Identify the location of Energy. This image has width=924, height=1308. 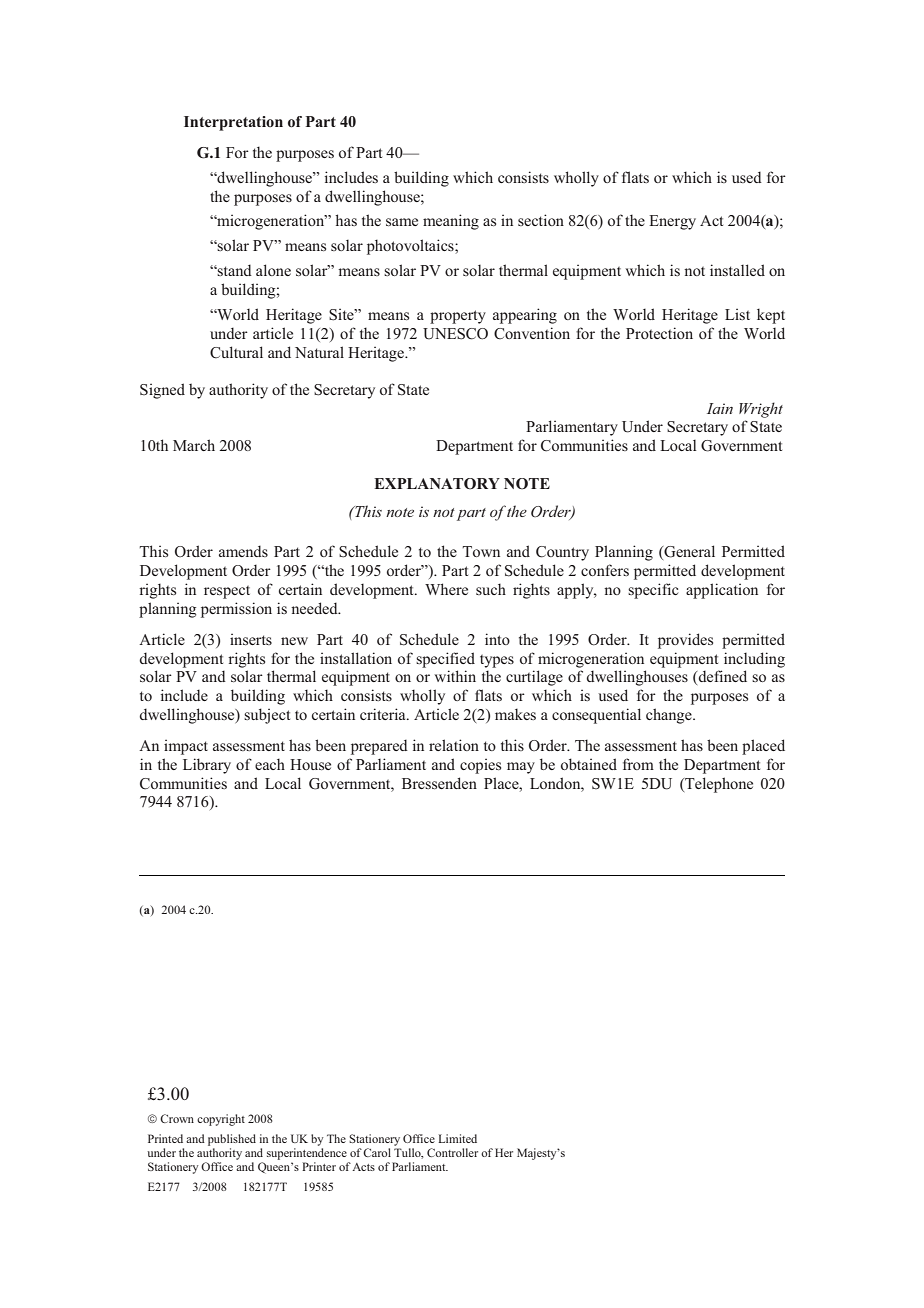
(672, 222).
